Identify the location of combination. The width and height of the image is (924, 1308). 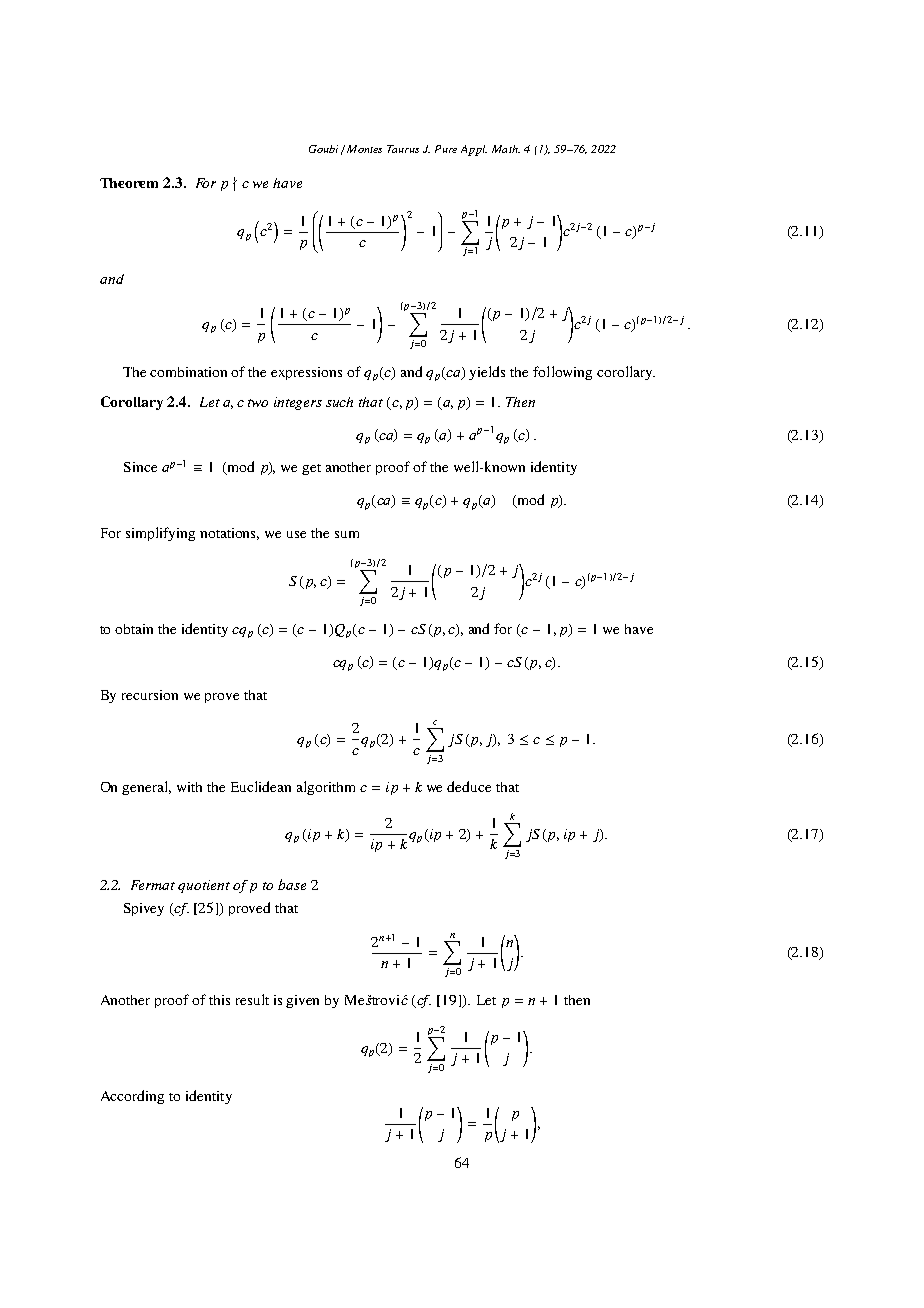
(188, 372).
